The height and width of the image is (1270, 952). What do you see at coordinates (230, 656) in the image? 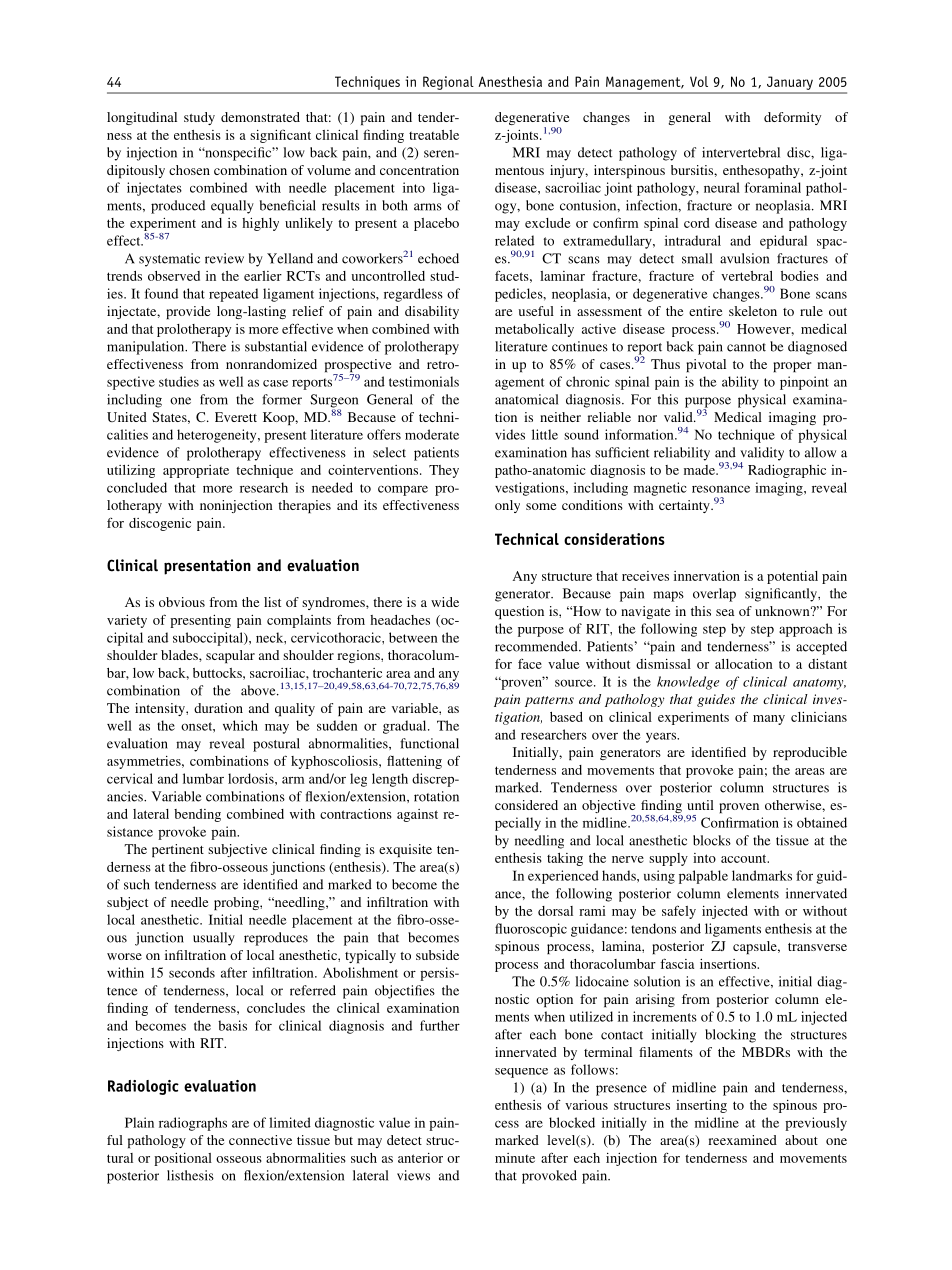
I see `scapular` at bounding box center [230, 656].
